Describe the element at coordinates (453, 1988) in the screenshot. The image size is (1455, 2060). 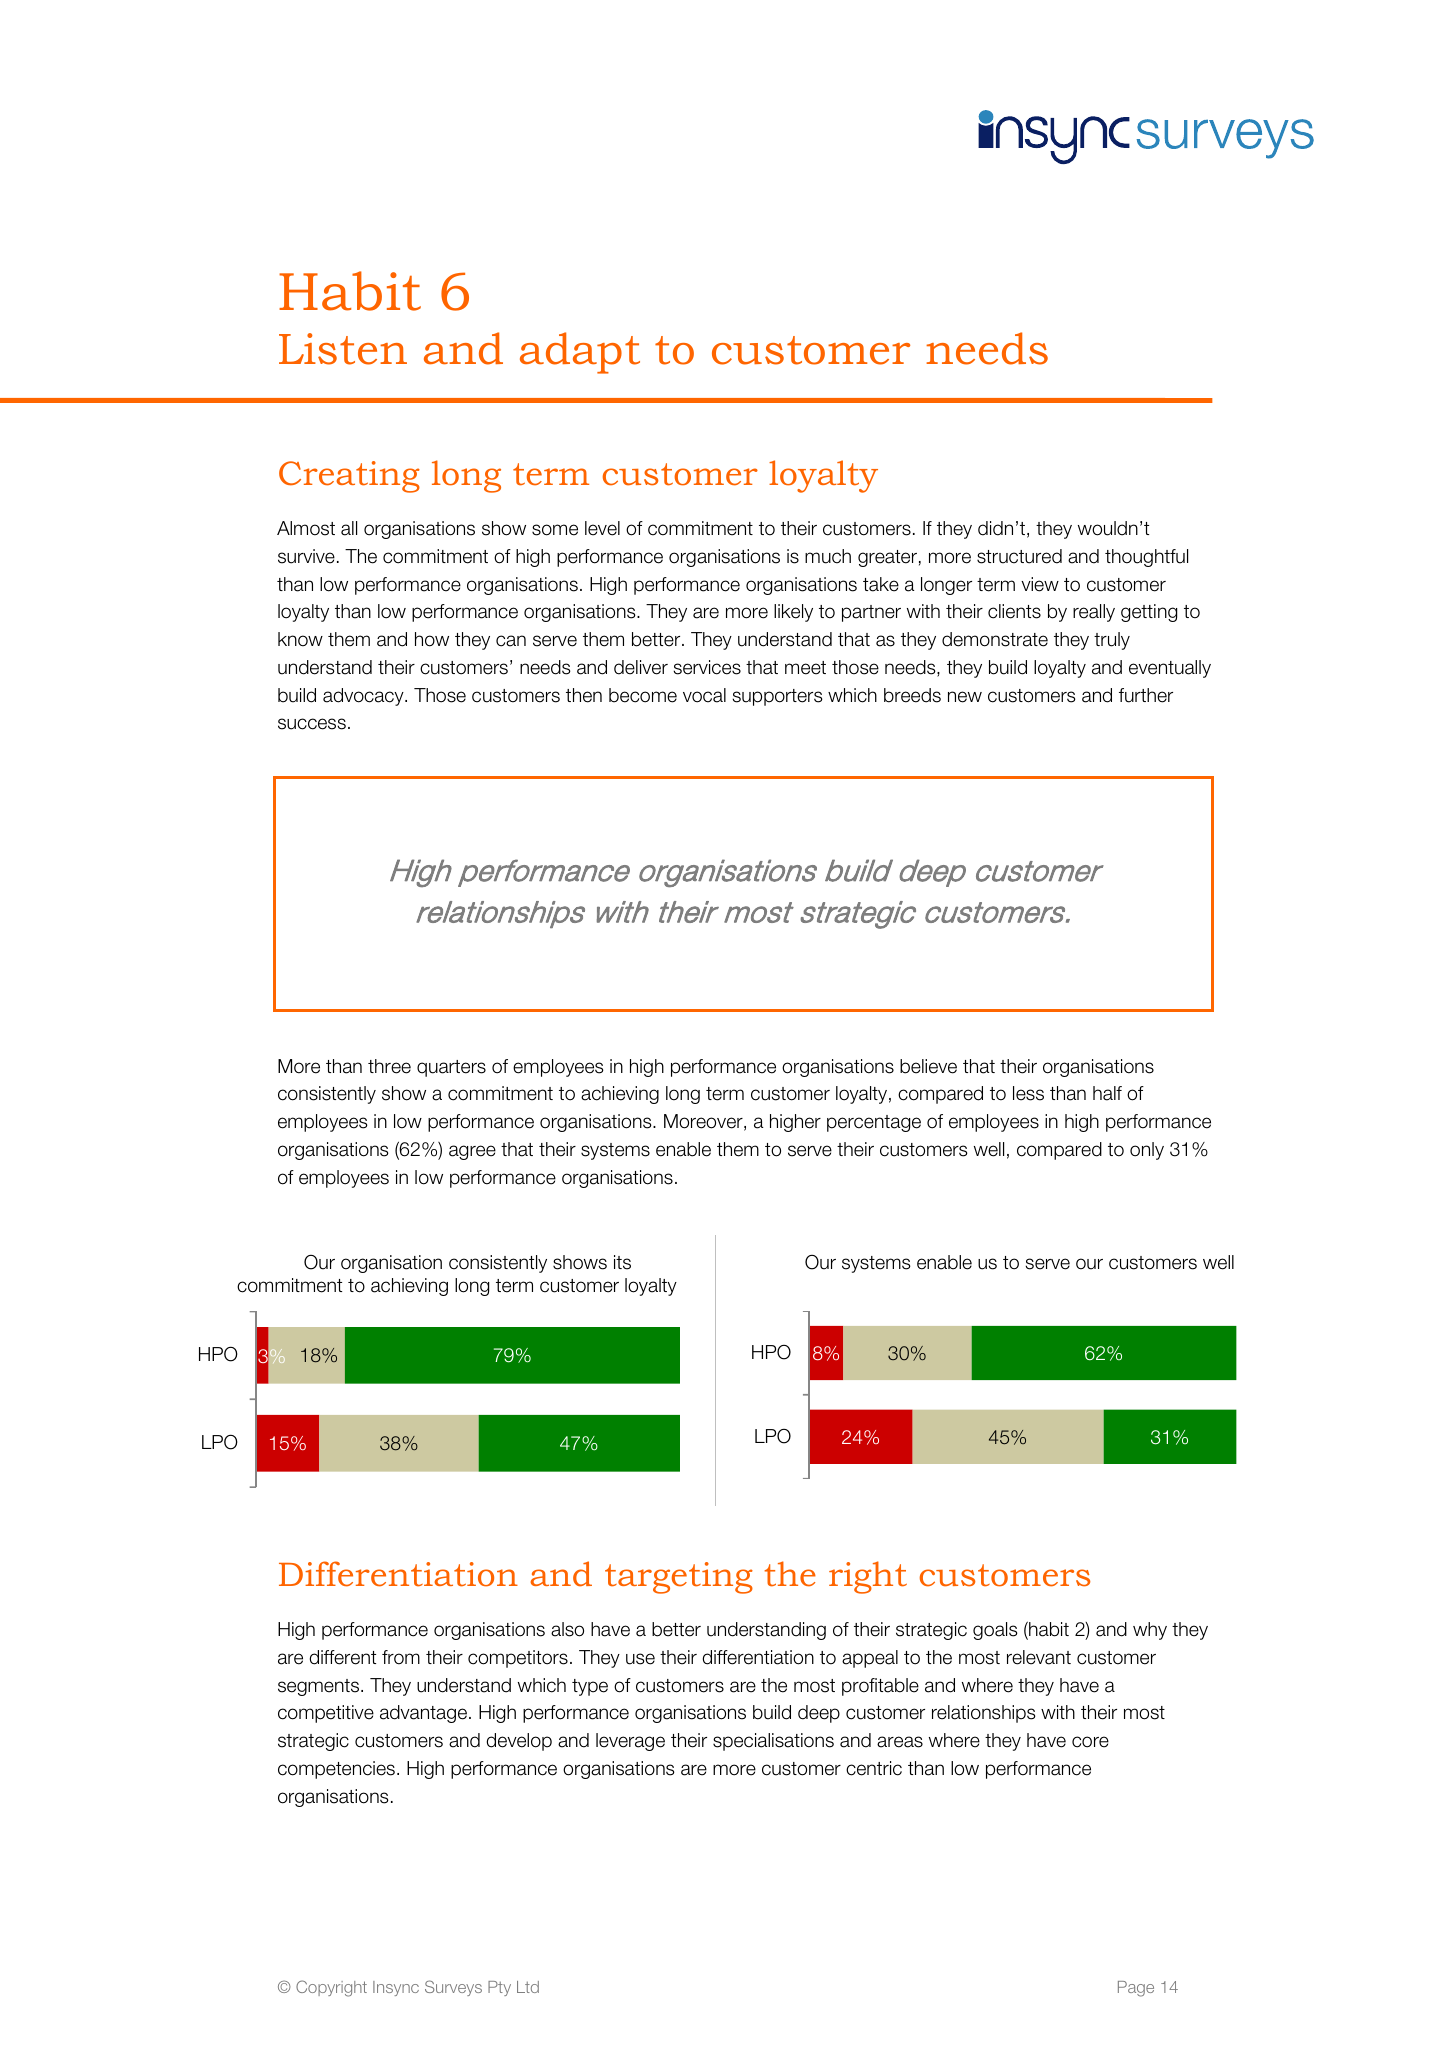
I see `Surveys` at that location.
